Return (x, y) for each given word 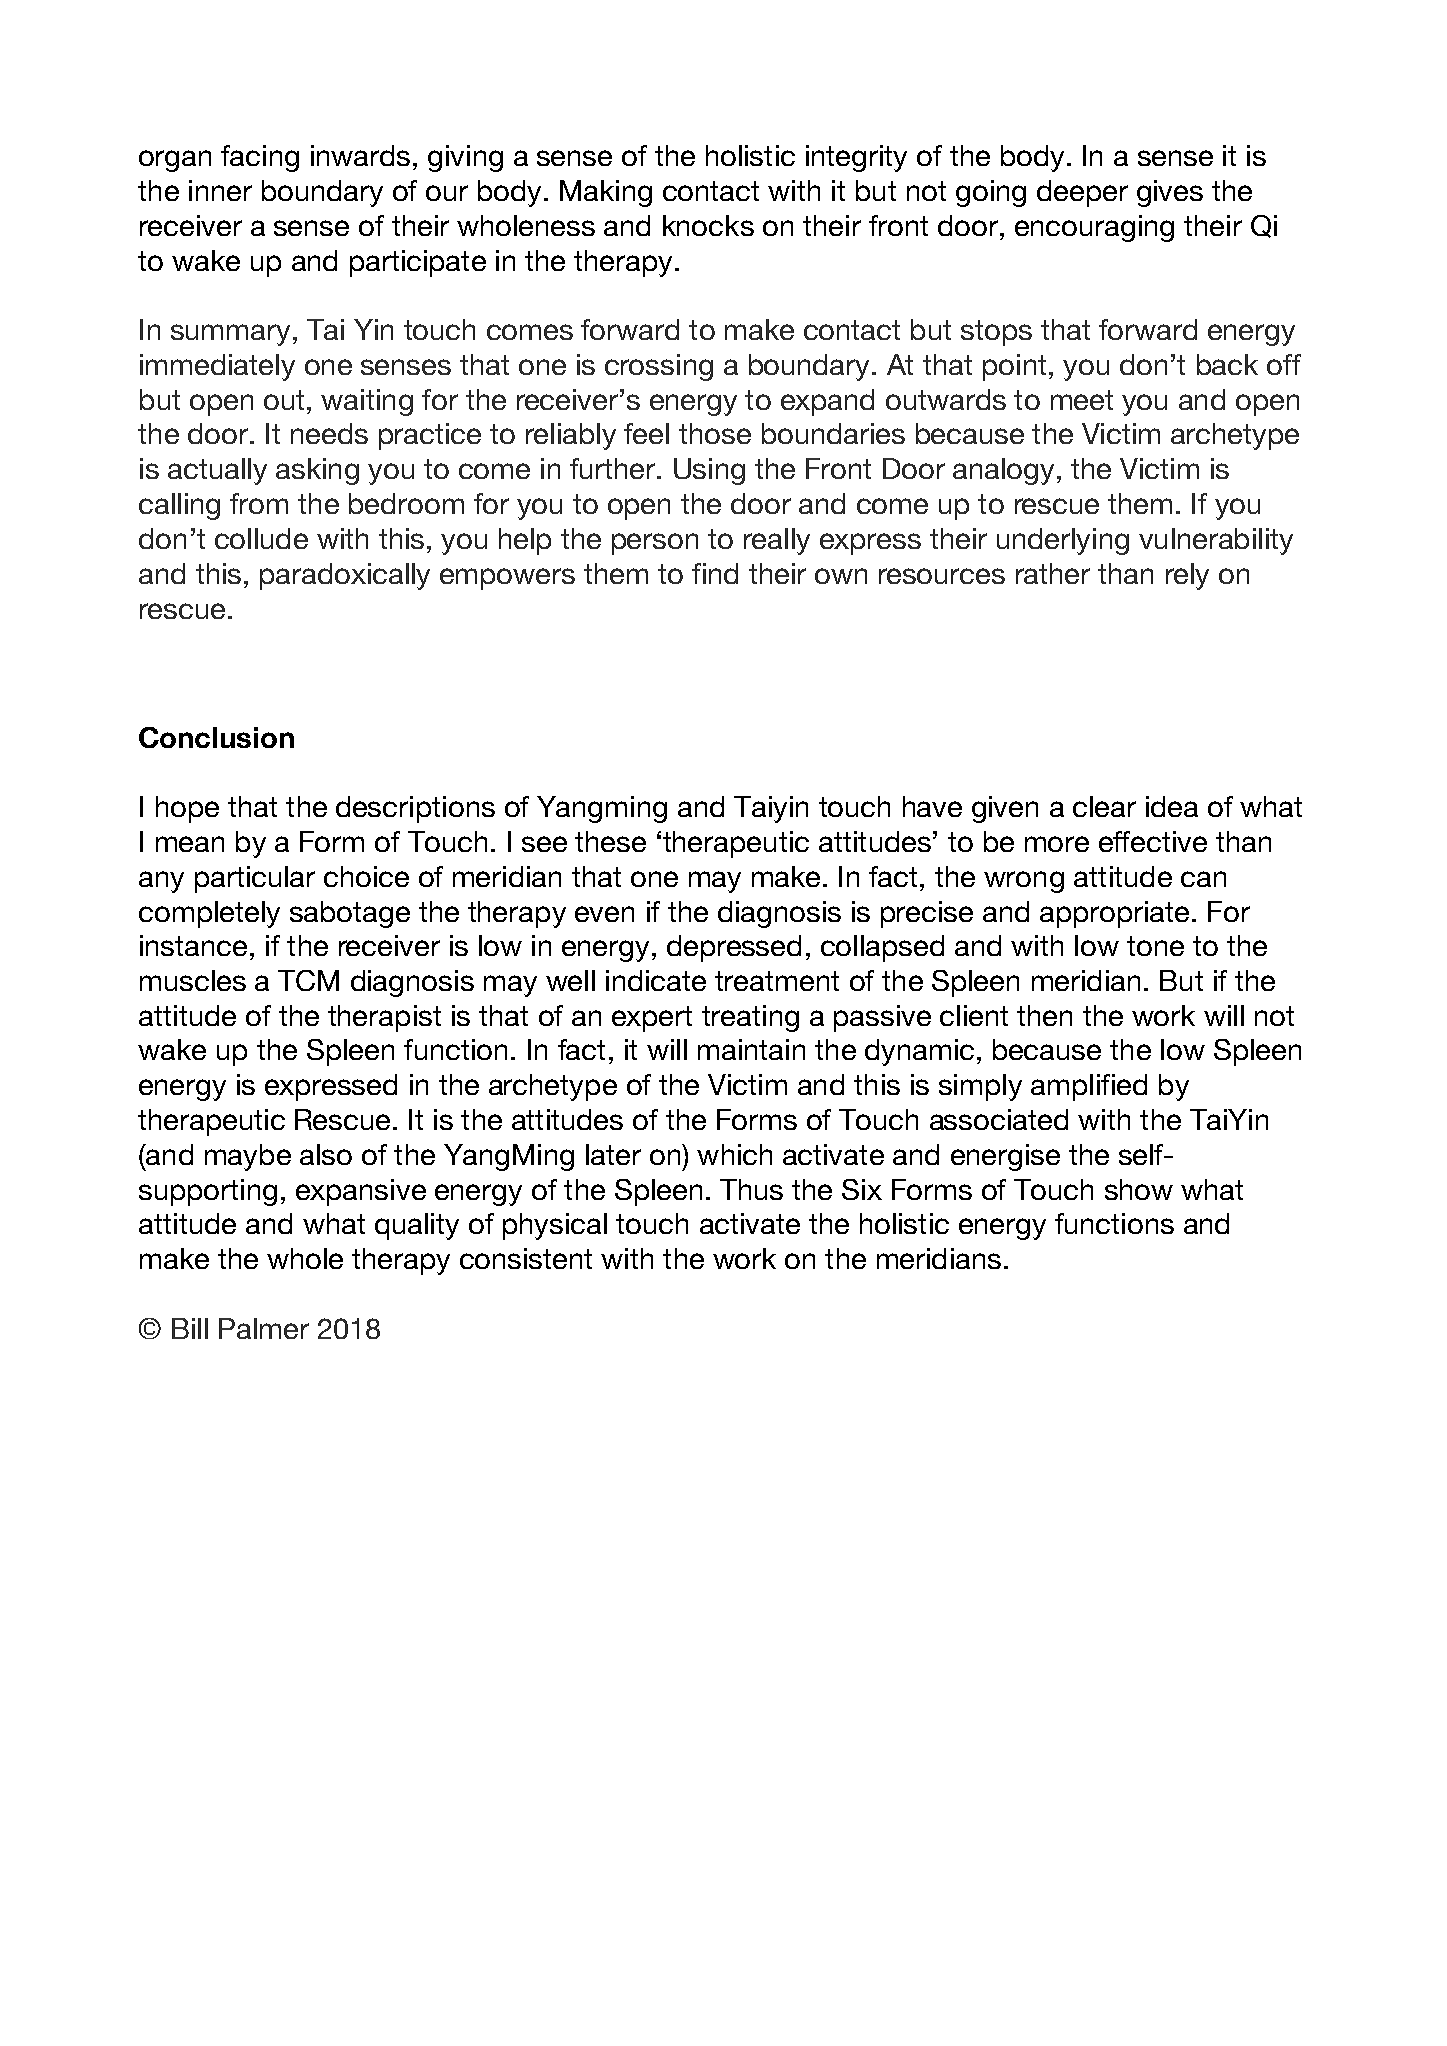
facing (260, 158)
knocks (708, 225)
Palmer (264, 1328)
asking (317, 471)
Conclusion (216, 737)
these (610, 841)
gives (1170, 193)
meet (1082, 400)
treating (750, 1018)
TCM (308, 980)
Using (709, 471)
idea (1172, 806)
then (1044, 1015)
